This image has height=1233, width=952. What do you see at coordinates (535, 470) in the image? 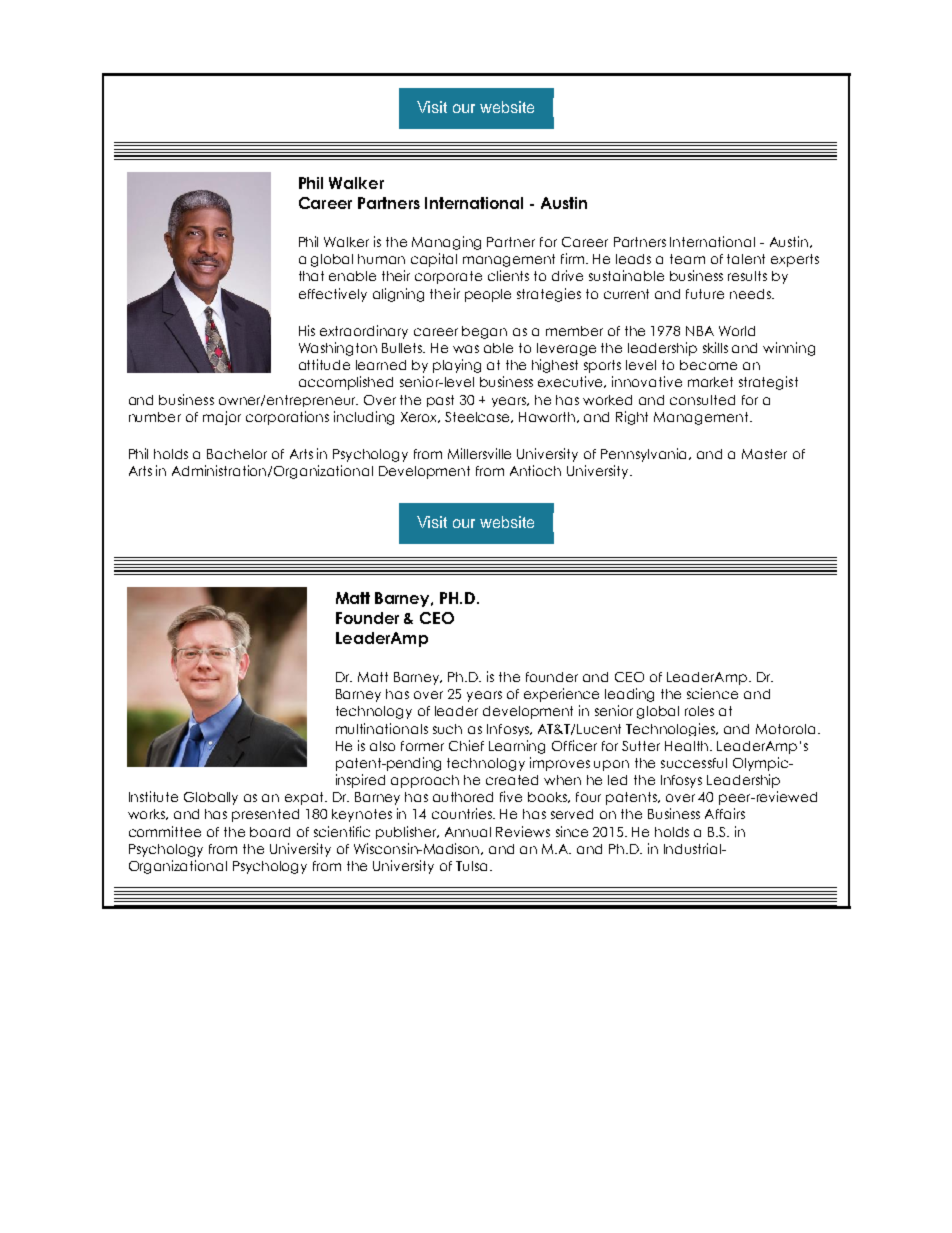
I see `Antioch` at bounding box center [535, 470].
